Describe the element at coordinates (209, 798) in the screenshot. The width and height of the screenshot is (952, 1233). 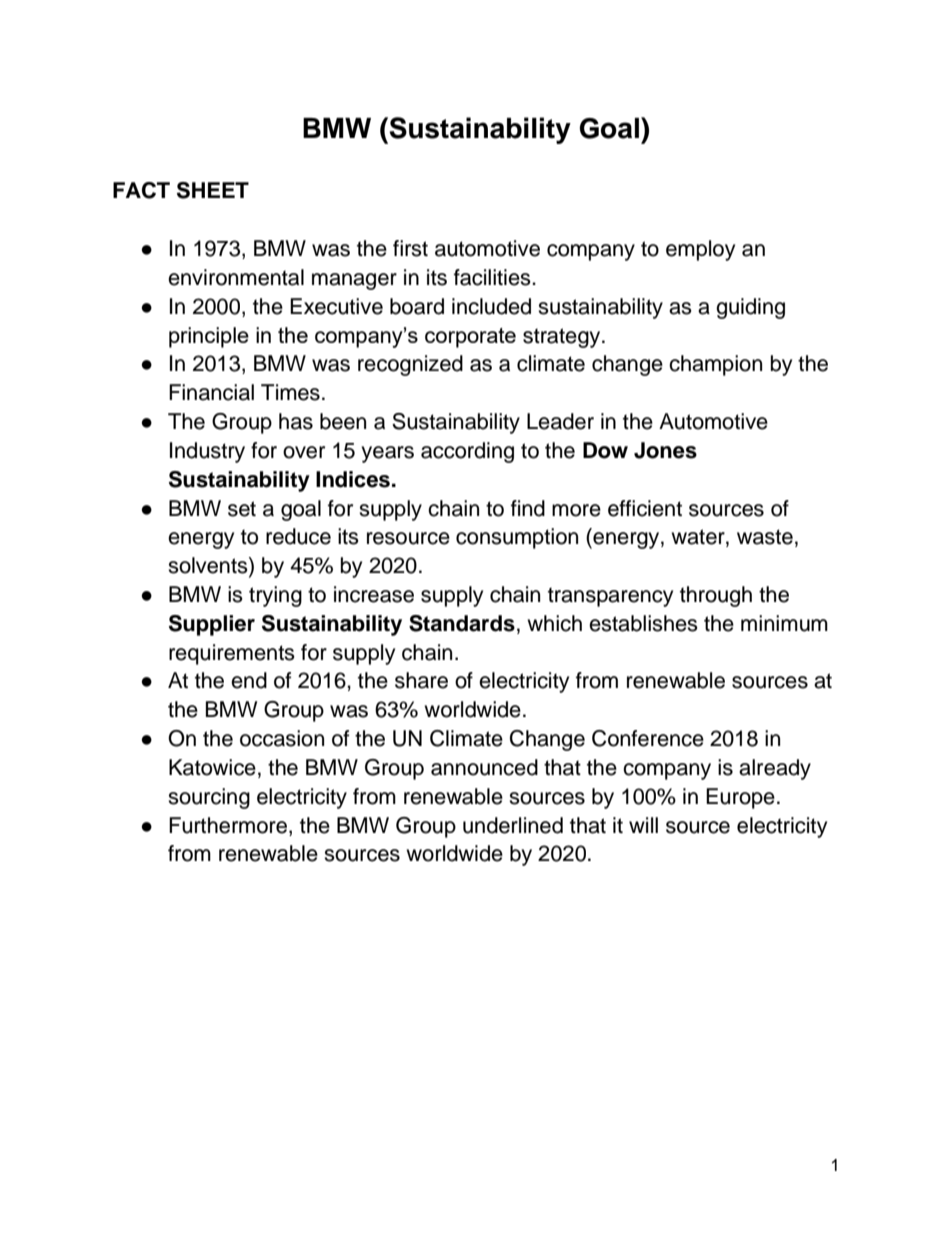
I see `sourcing` at that location.
